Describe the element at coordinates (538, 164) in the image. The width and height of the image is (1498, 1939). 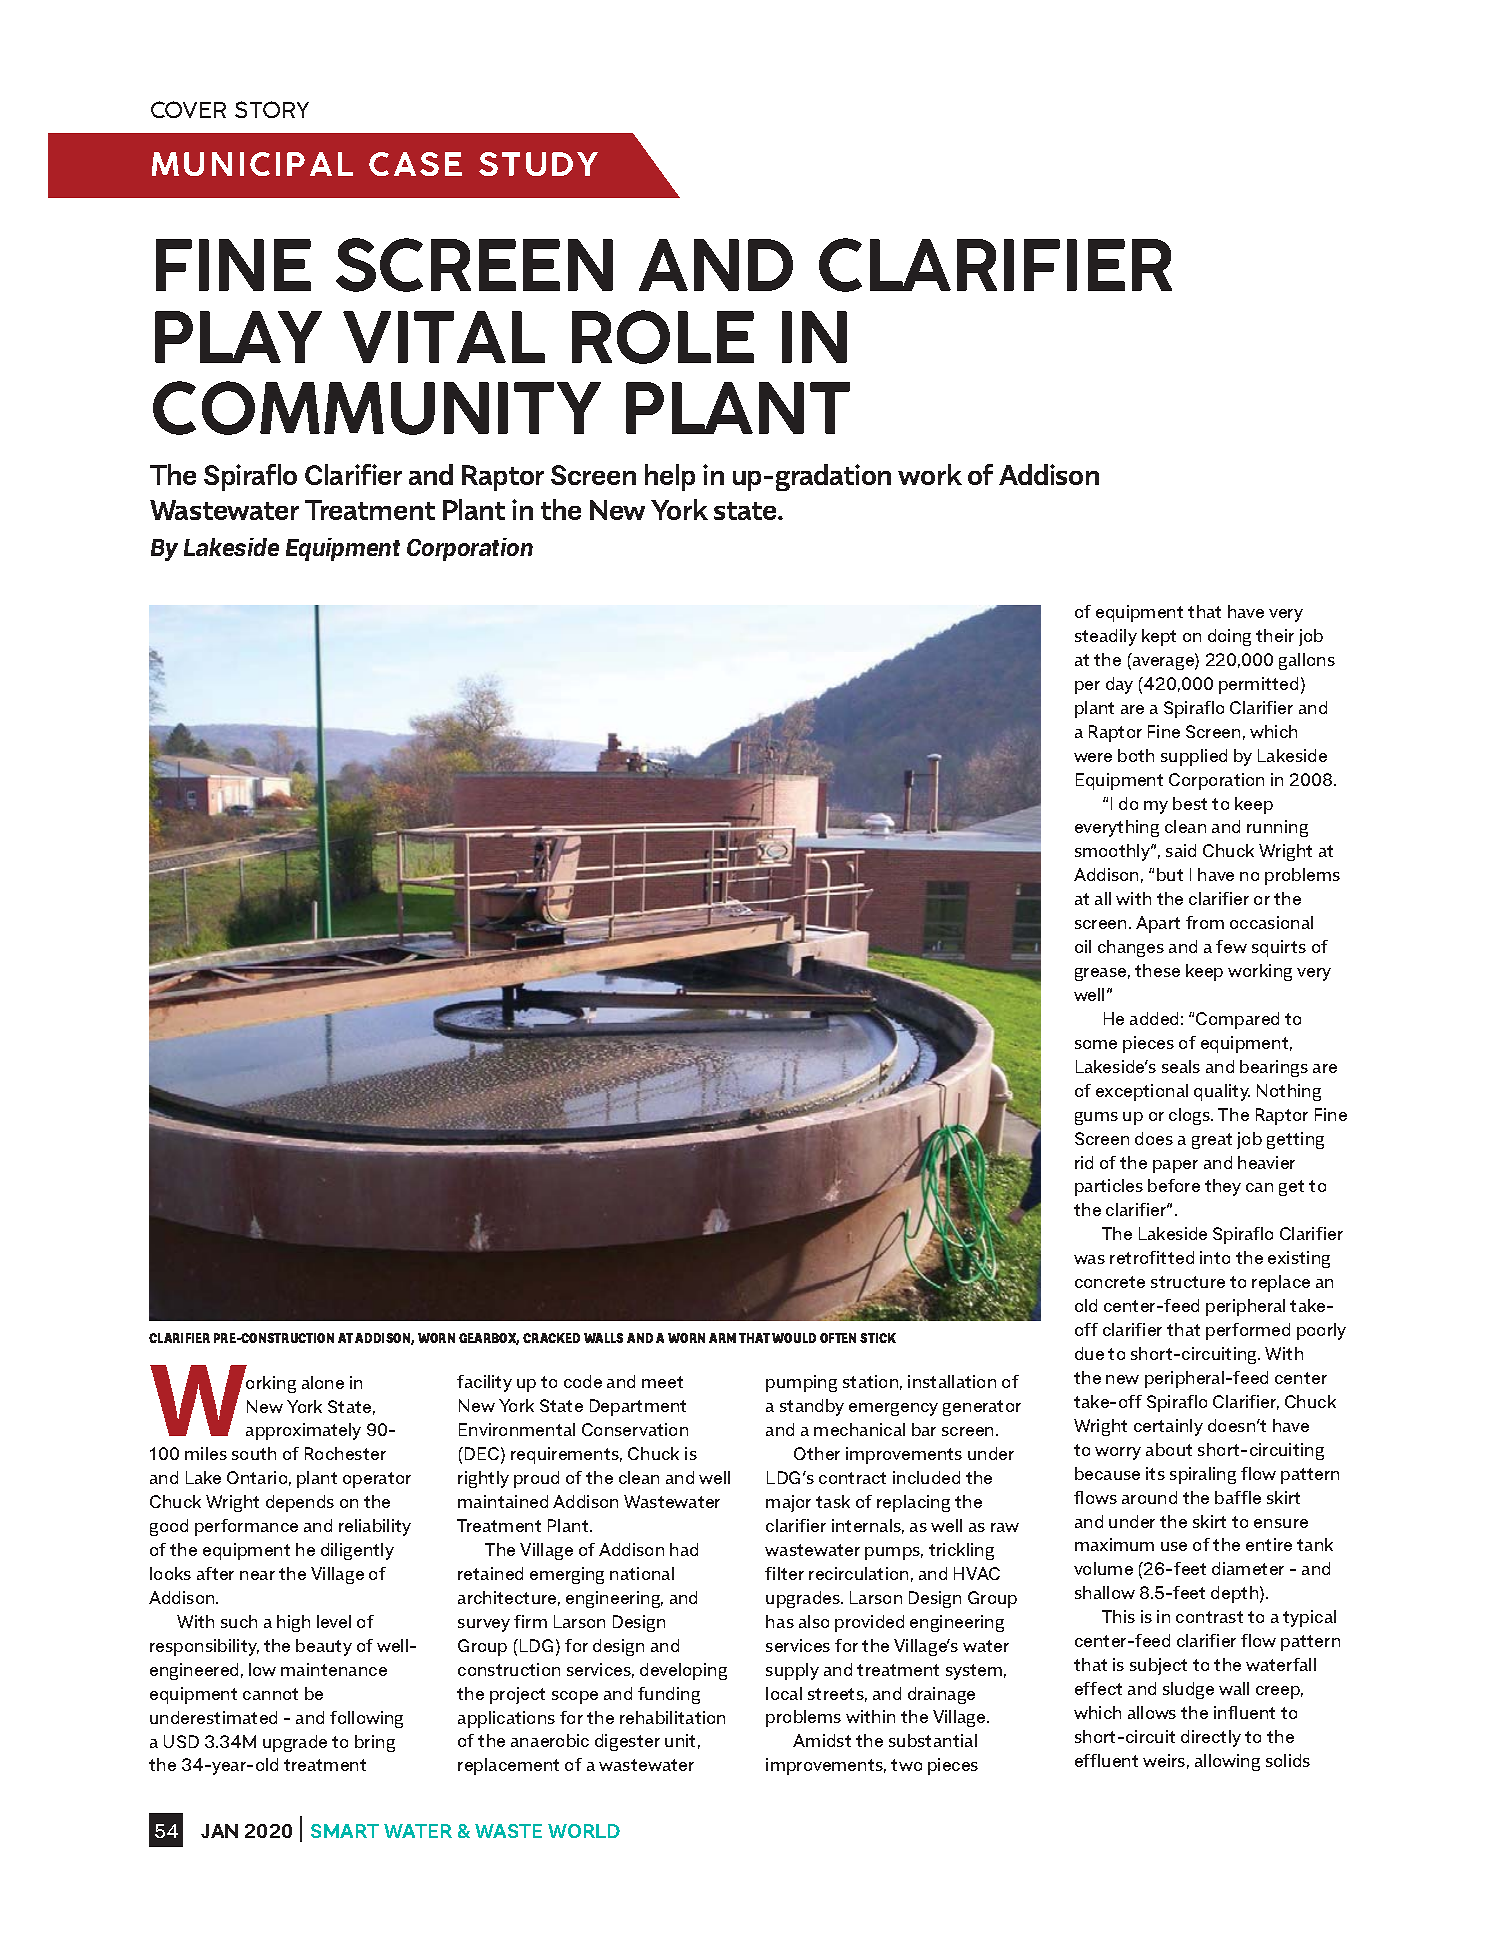
I see `STUDY` at that location.
